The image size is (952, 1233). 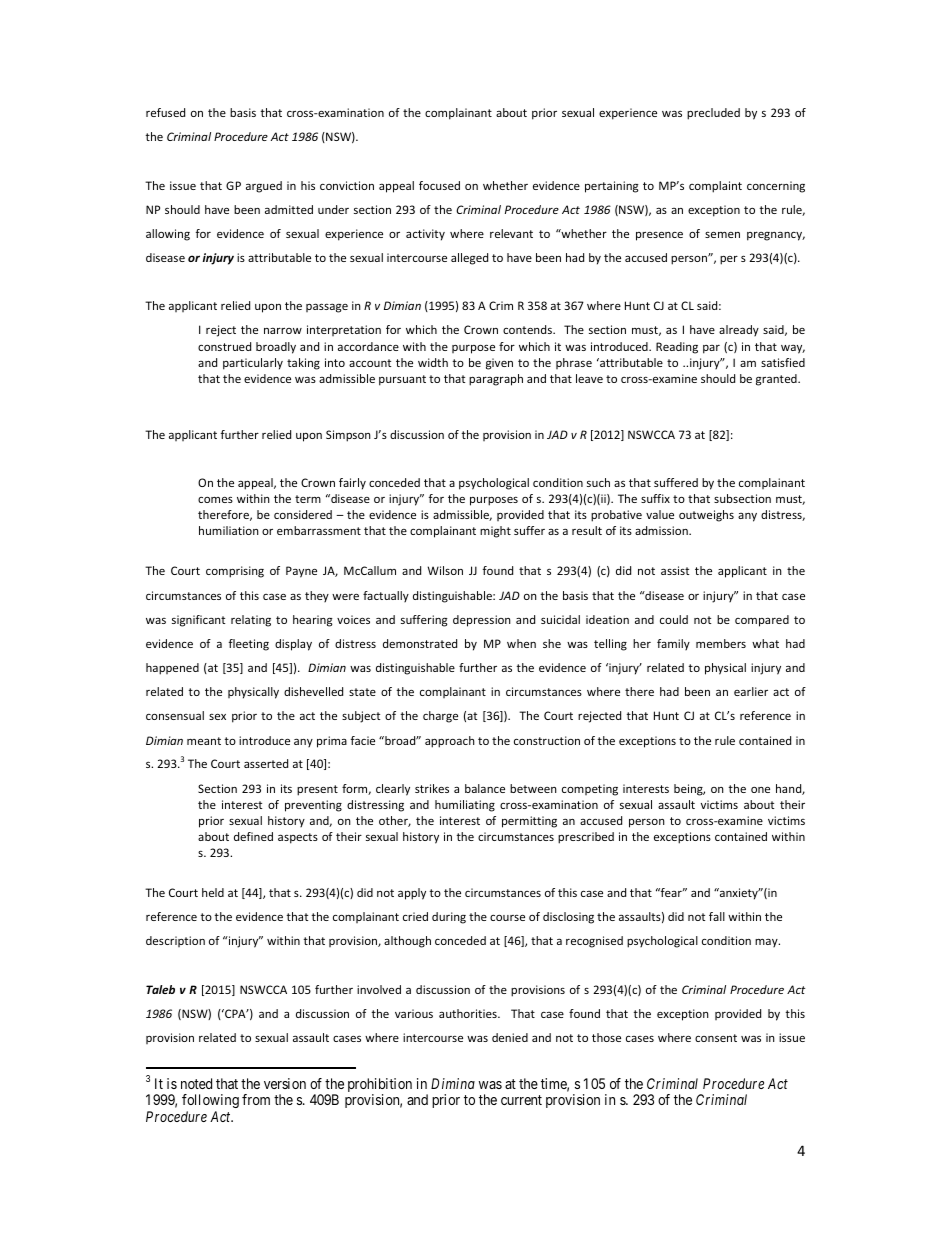 What do you see at coordinates (713, 114) in the screenshot?
I see `precluded` at bounding box center [713, 114].
